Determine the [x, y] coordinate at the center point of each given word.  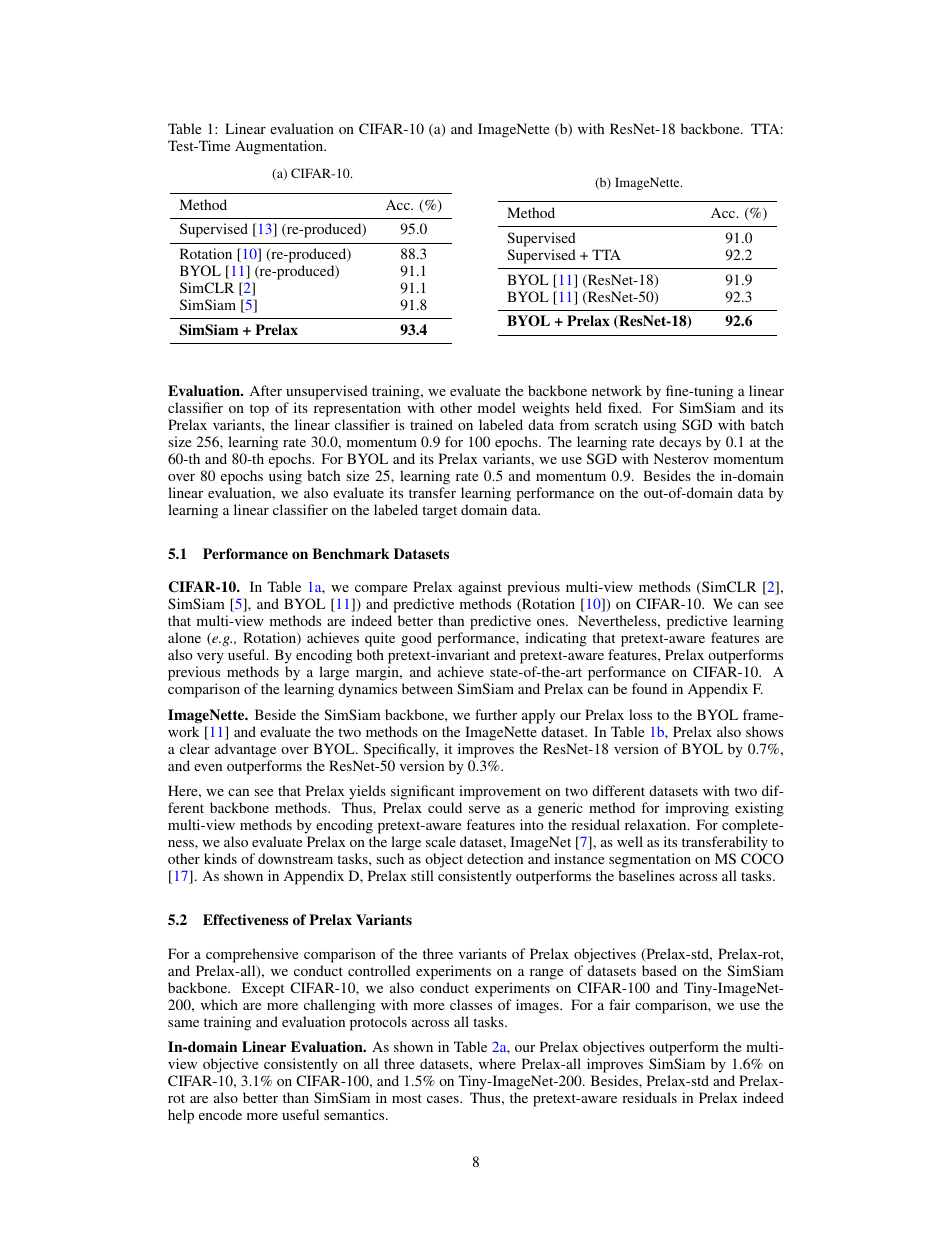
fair [619, 1004]
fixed [624, 407]
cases [444, 1099]
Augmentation [280, 147]
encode [220, 1114]
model [497, 407]
